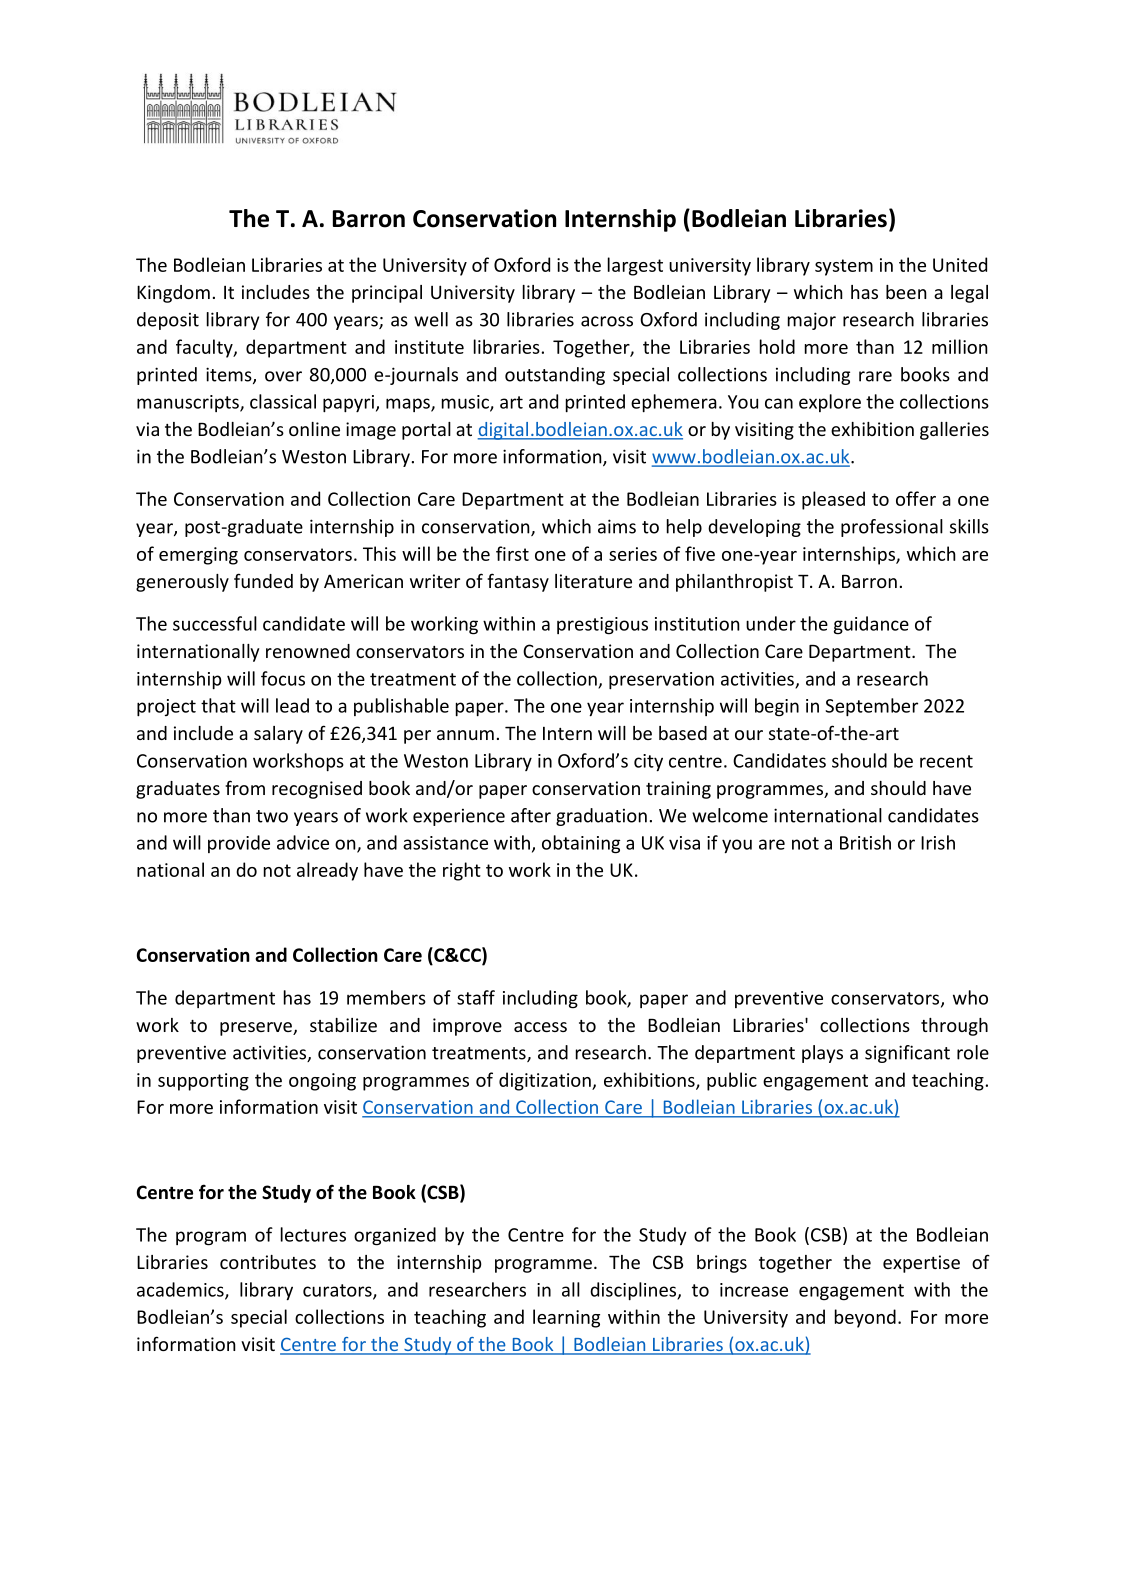 Image resolution: width=1125 pixels, height=1591 pixels. What do you see at coordinates (607, 321) in the screenshot?
I see `across` at bounding box center [607, 321].
